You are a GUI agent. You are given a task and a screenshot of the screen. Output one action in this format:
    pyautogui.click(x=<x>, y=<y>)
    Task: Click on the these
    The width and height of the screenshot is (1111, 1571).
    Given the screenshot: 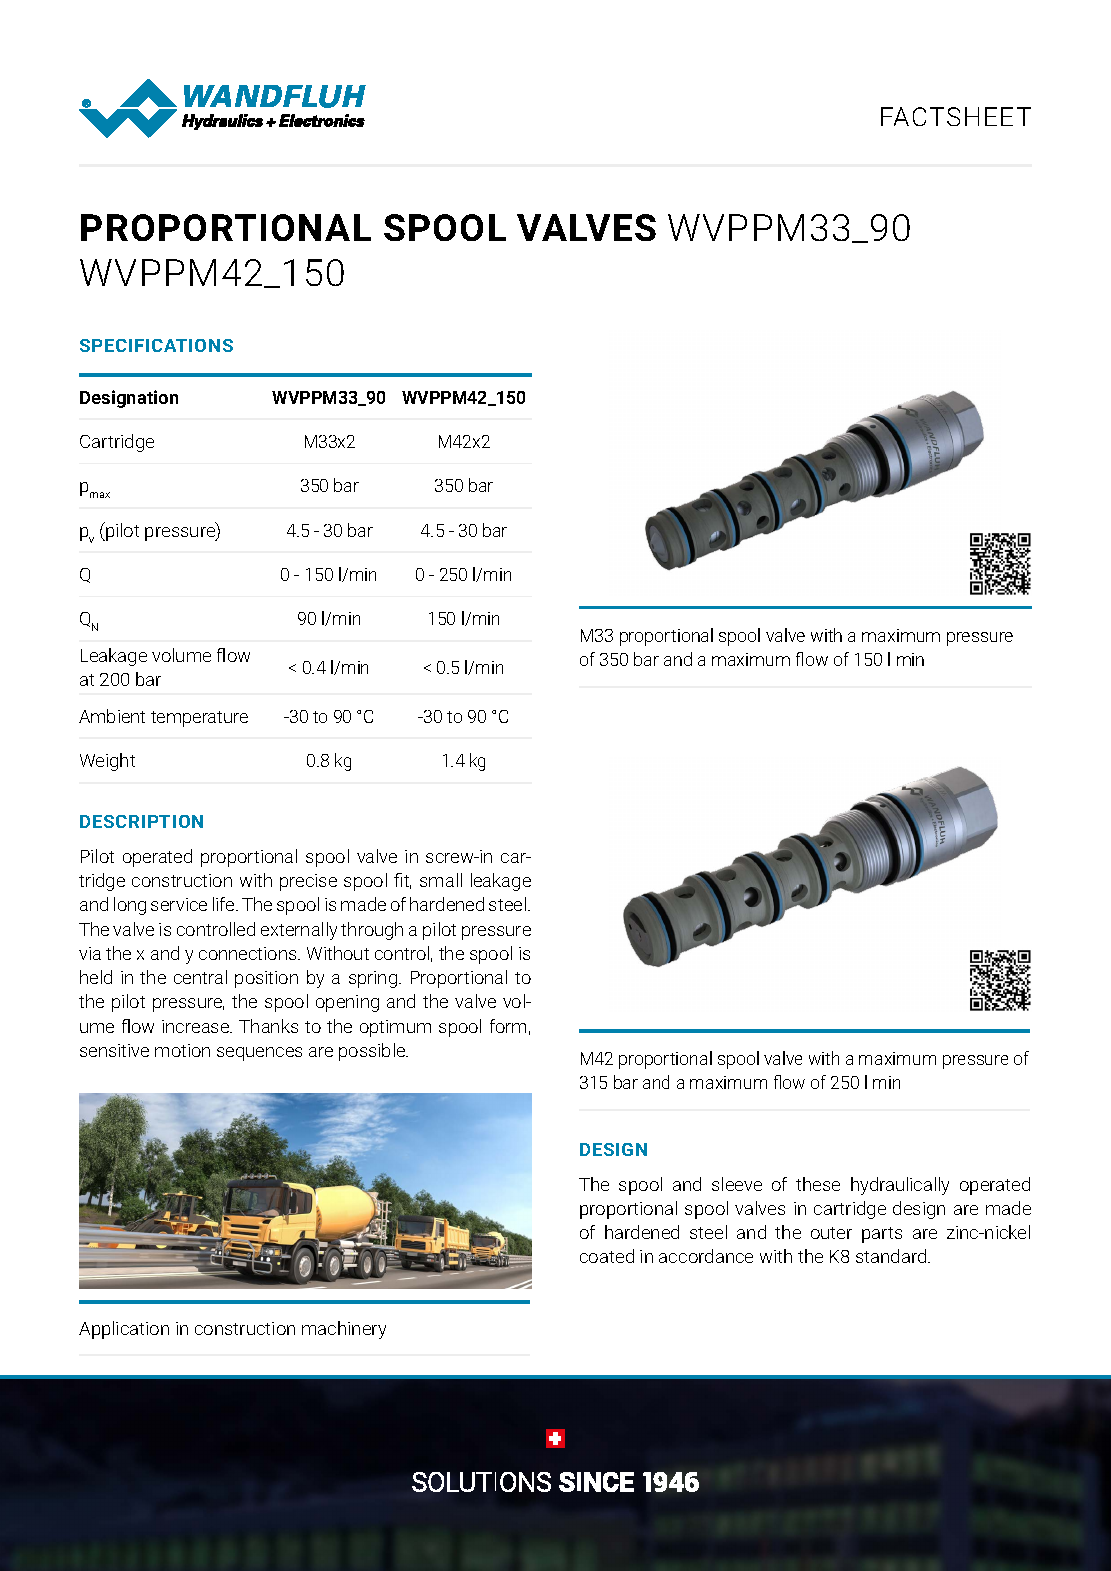 What is the action you would take?
    pyautogui.click(x=818, y=1184)
